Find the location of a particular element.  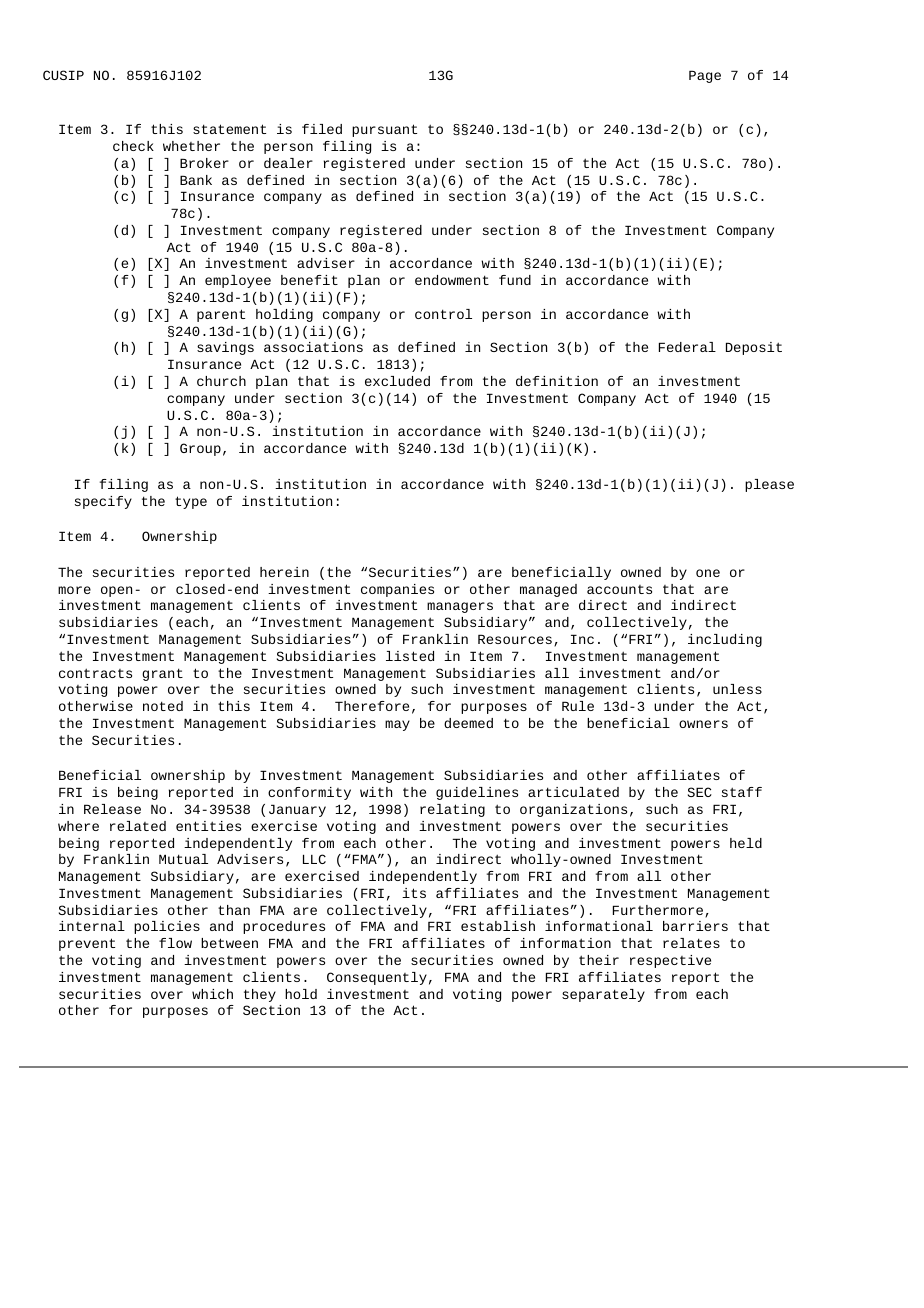

Consequently is located at coordinates (377, 978).
